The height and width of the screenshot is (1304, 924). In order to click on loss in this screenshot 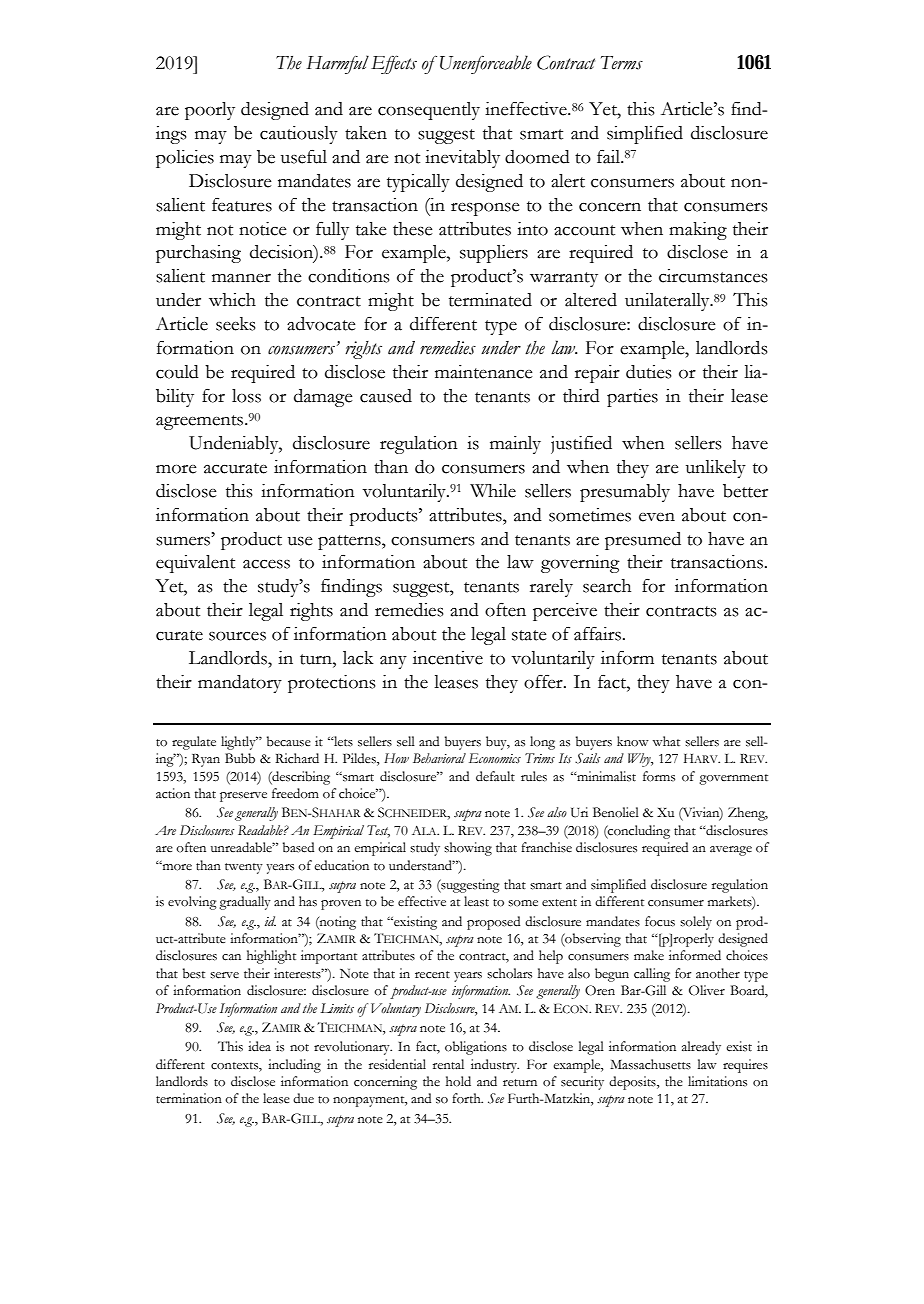, I will do `click(246, 396)`.
